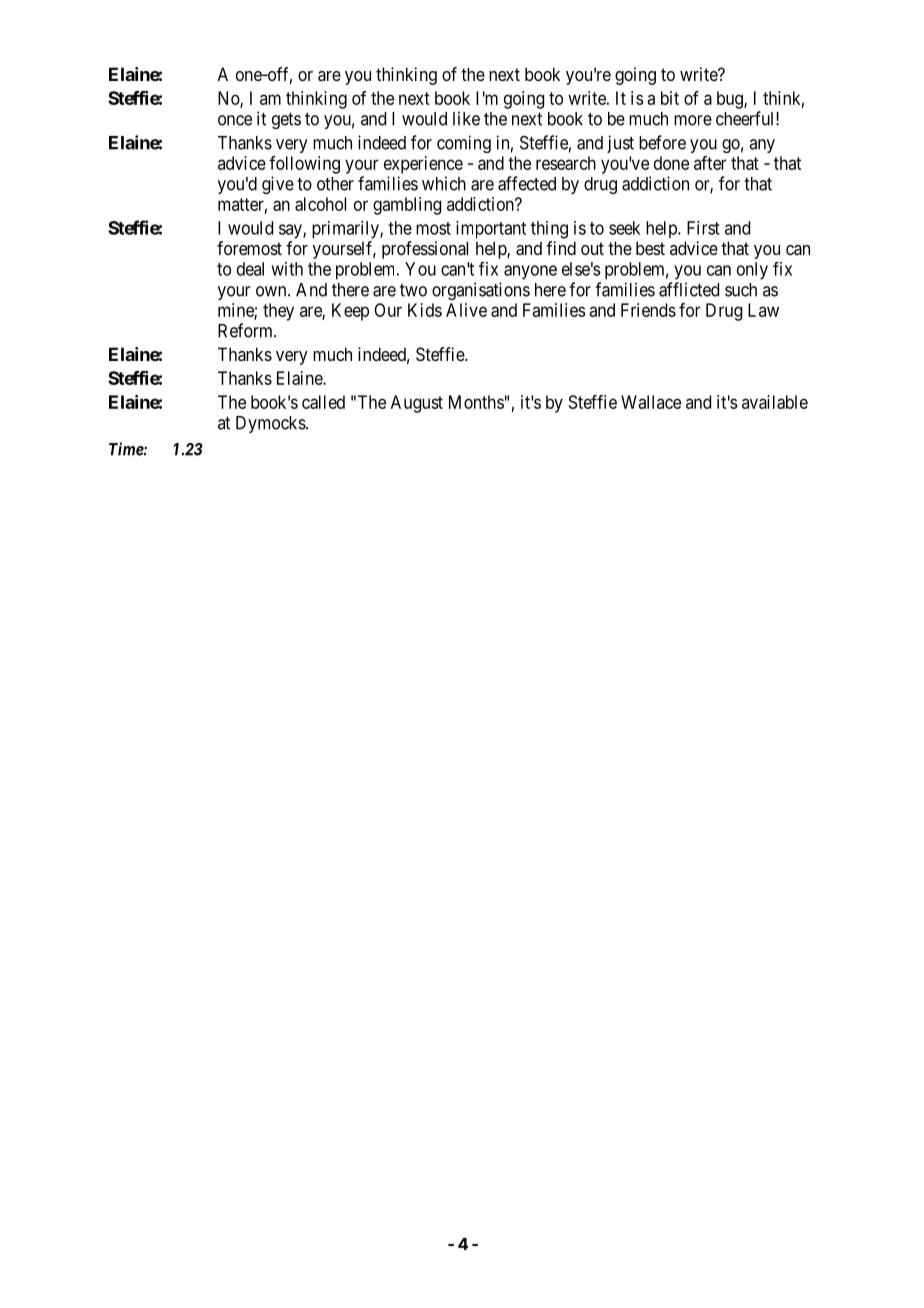 Image resolution: width=924 pixels, height=1308 pixels. Describe the element at coordinates (286, 121) in the document. I see `gets` at that location.
